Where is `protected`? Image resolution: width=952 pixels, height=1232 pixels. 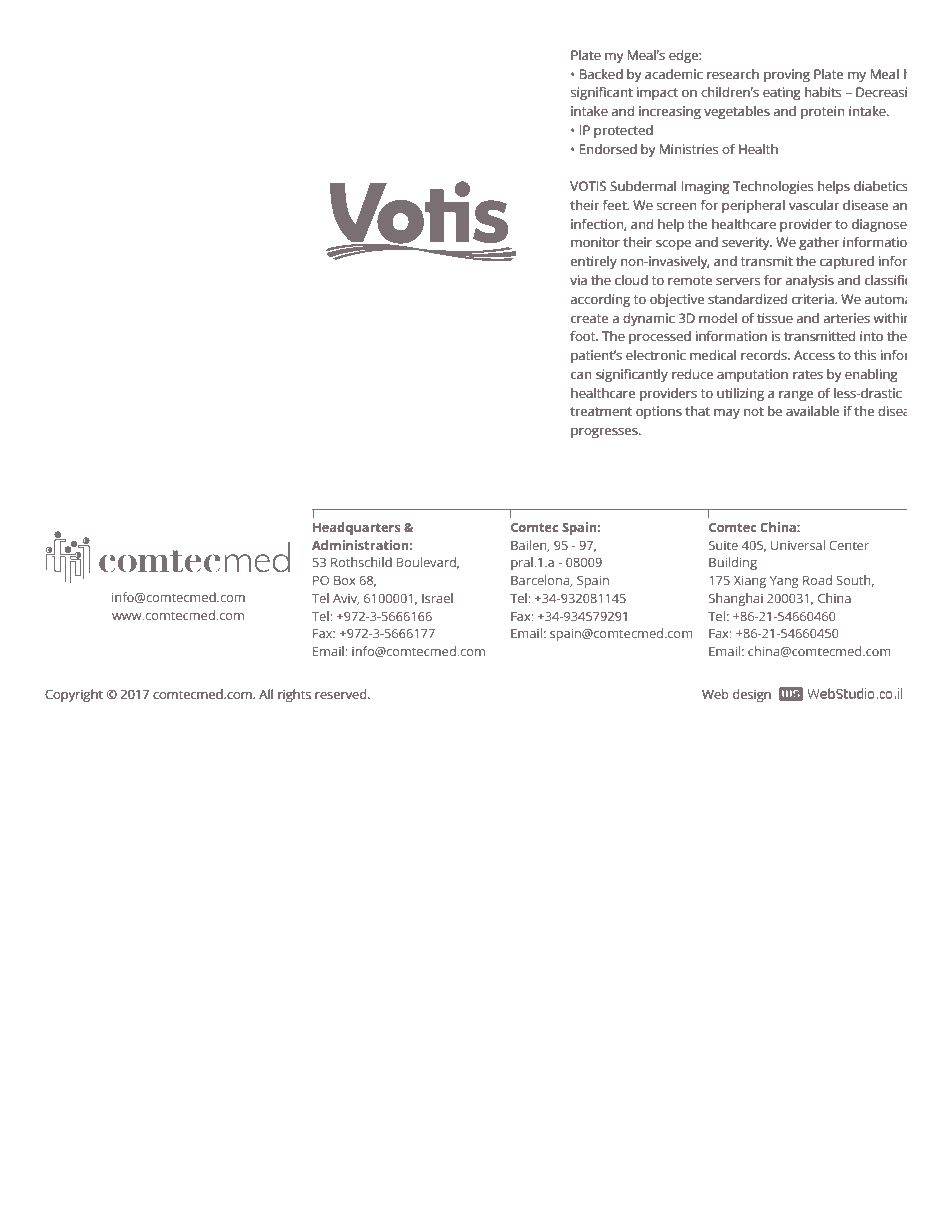 protected is located at coordinates (623, 131).
